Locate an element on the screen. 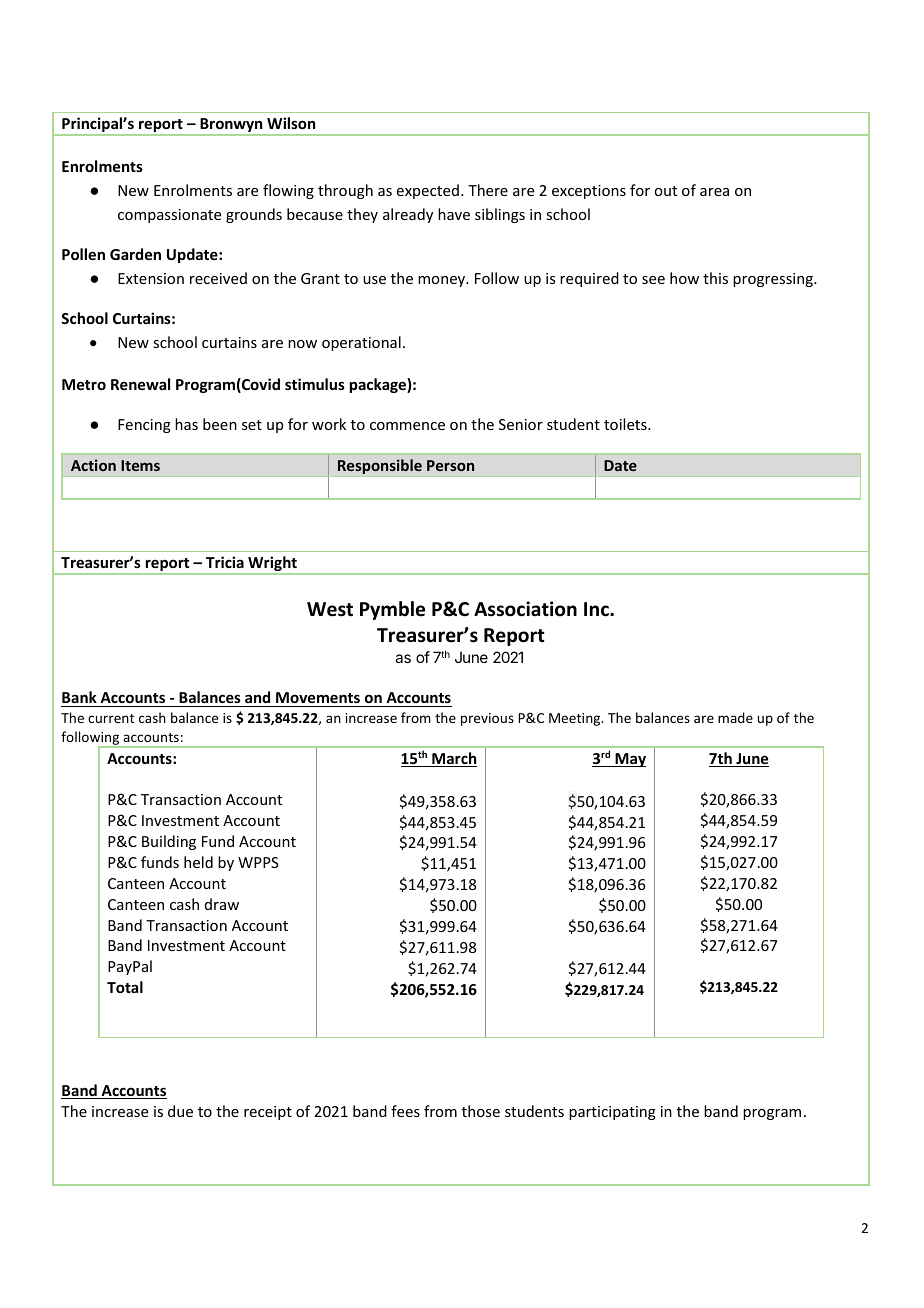 Image resolution: width=924 pixels, height=1308 pixels. expected is located at coordinates (428, 191).
